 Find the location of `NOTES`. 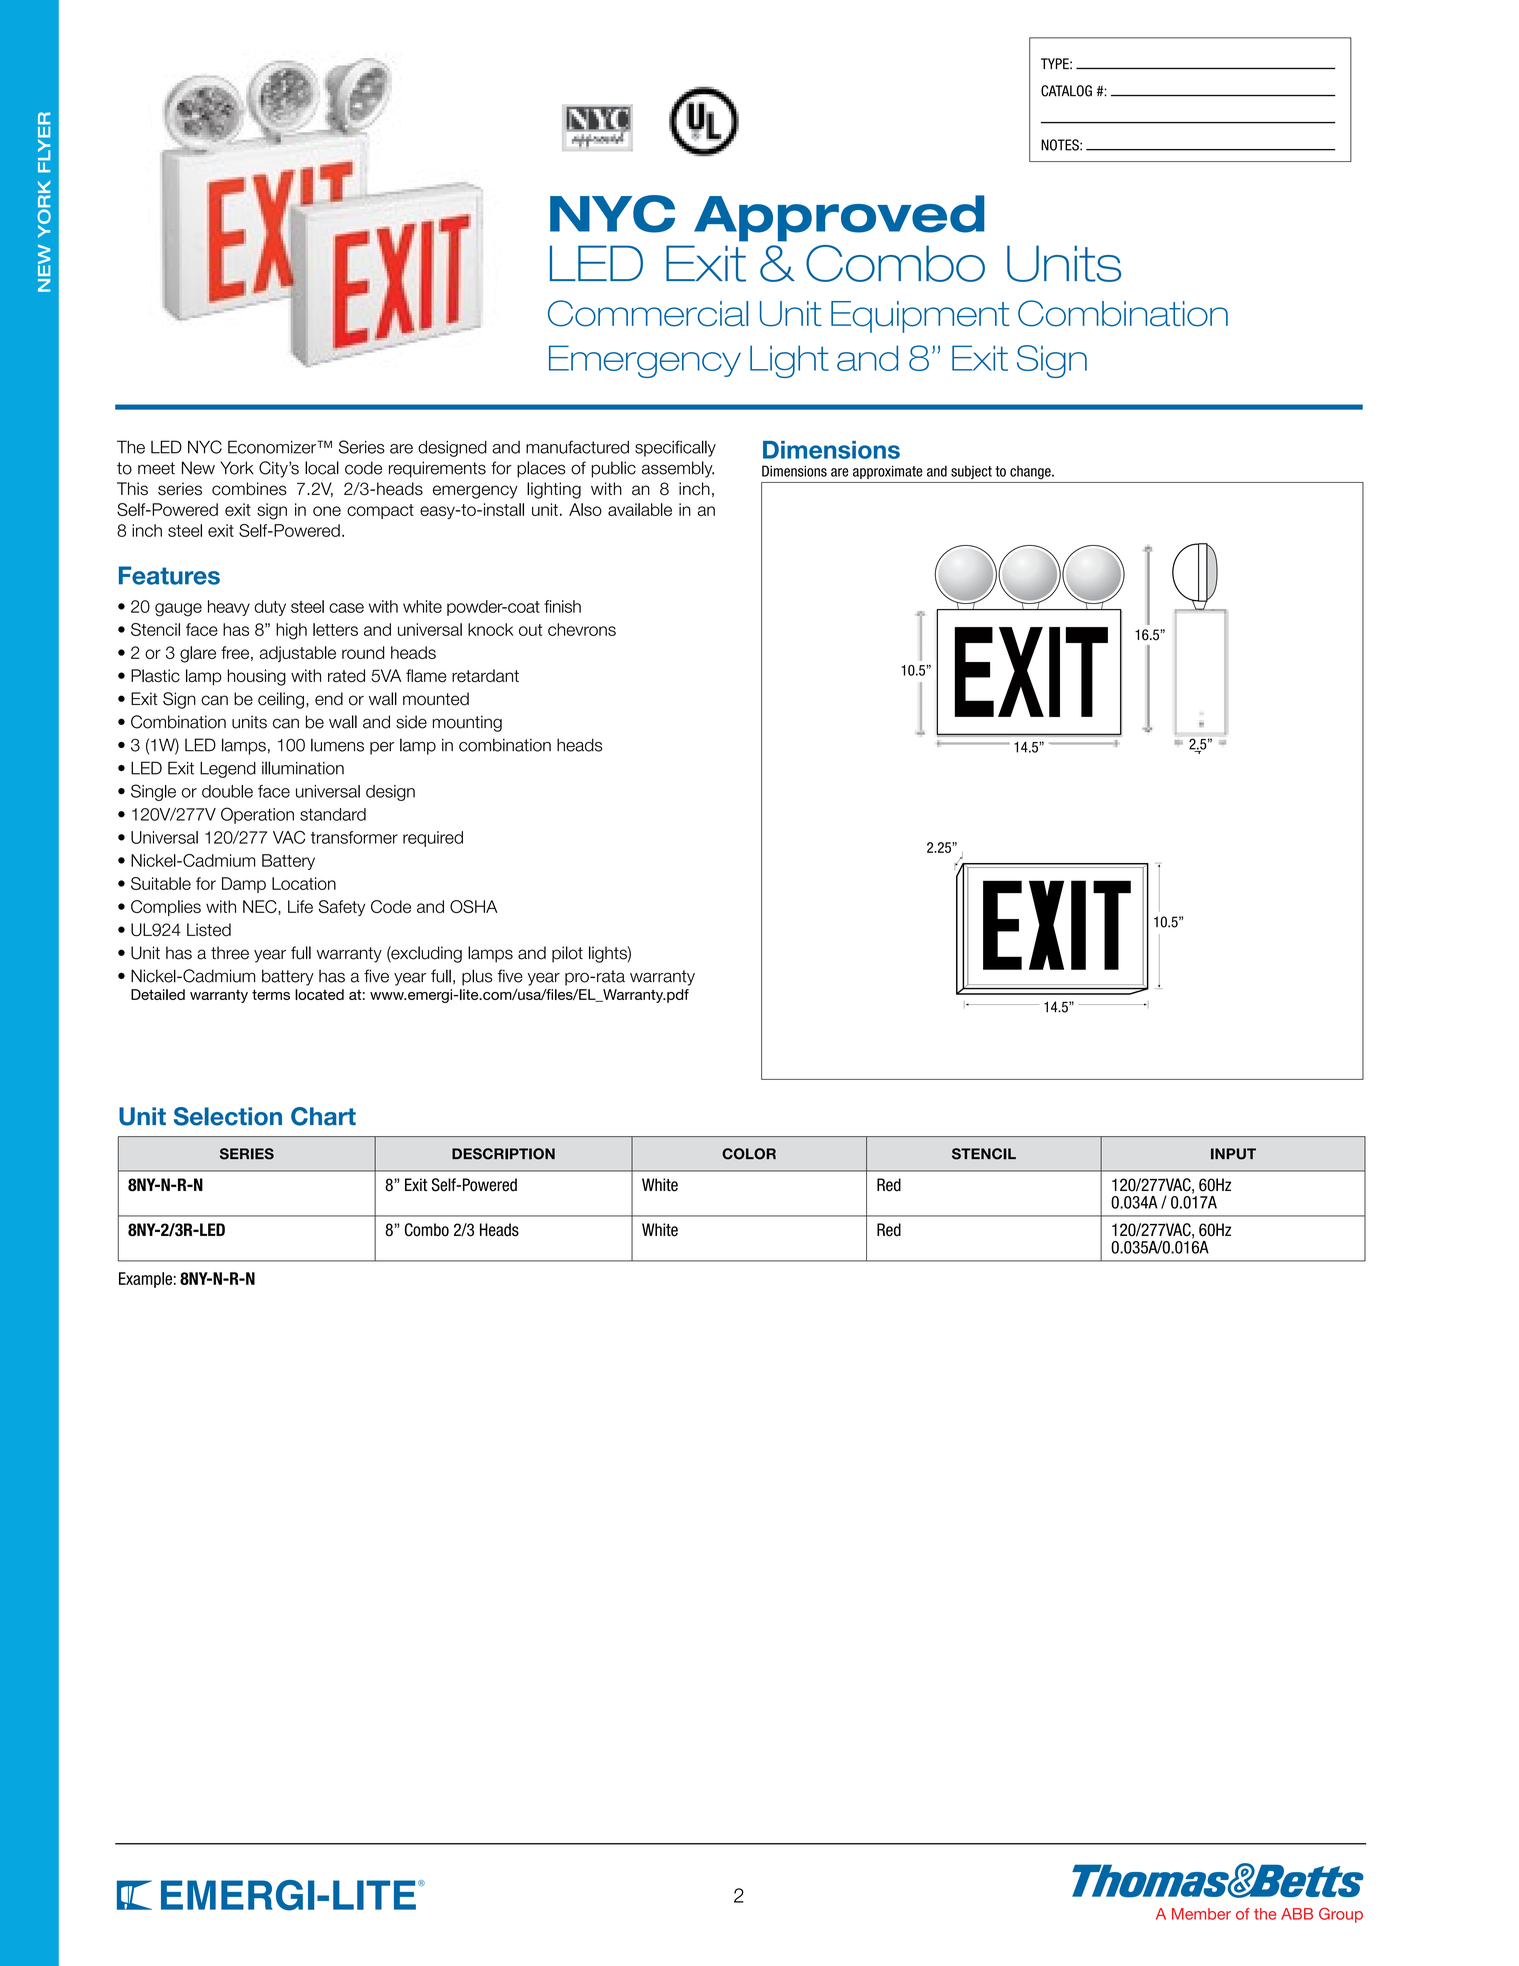

NOTES is located at coordinates (1061, 145).
